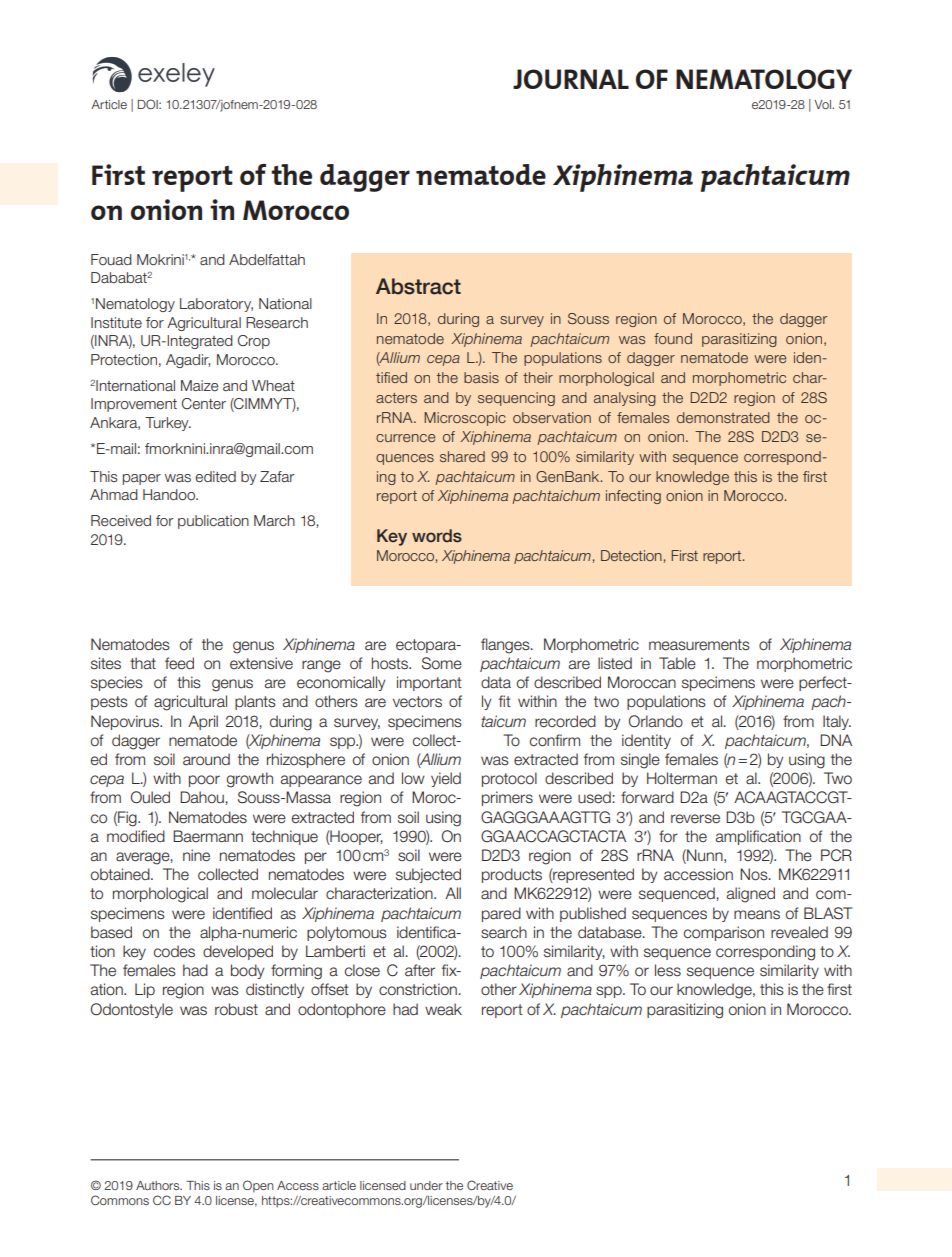  Describe the element at coordinates (179, 663) in the document. I see `feed` at that location.
